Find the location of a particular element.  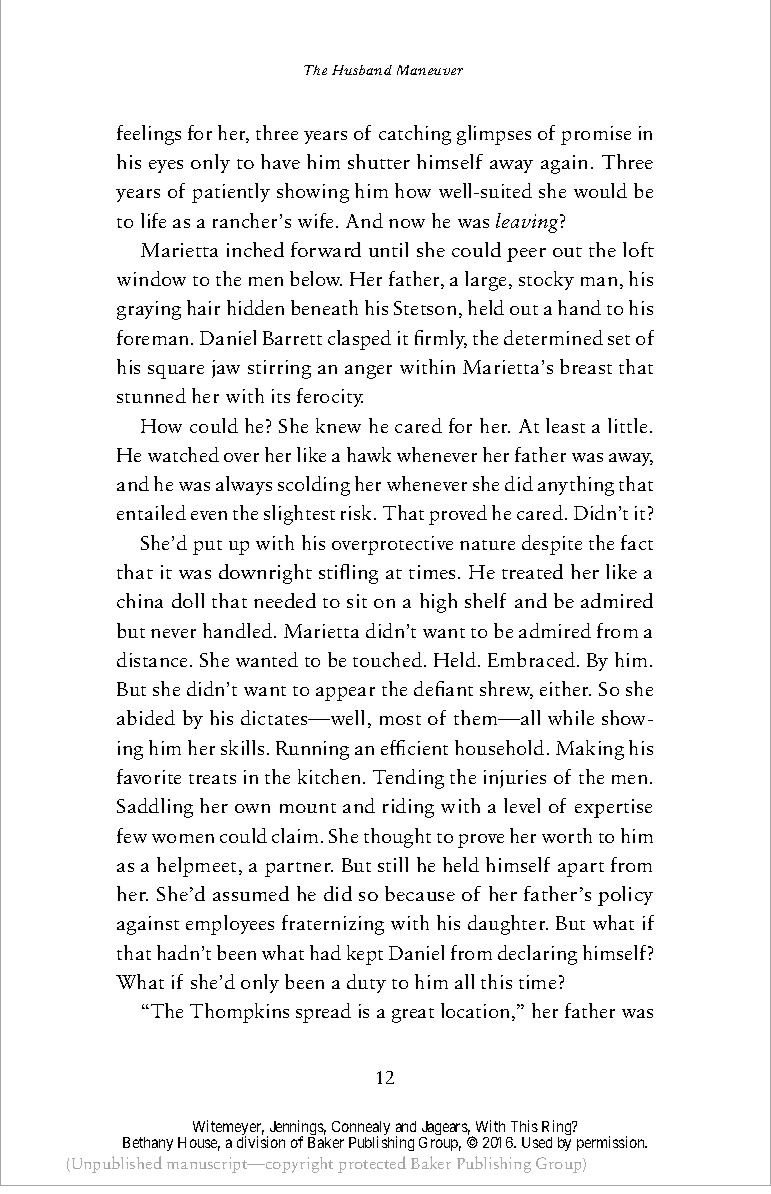

Tending is located at coordinates (408, 779).
